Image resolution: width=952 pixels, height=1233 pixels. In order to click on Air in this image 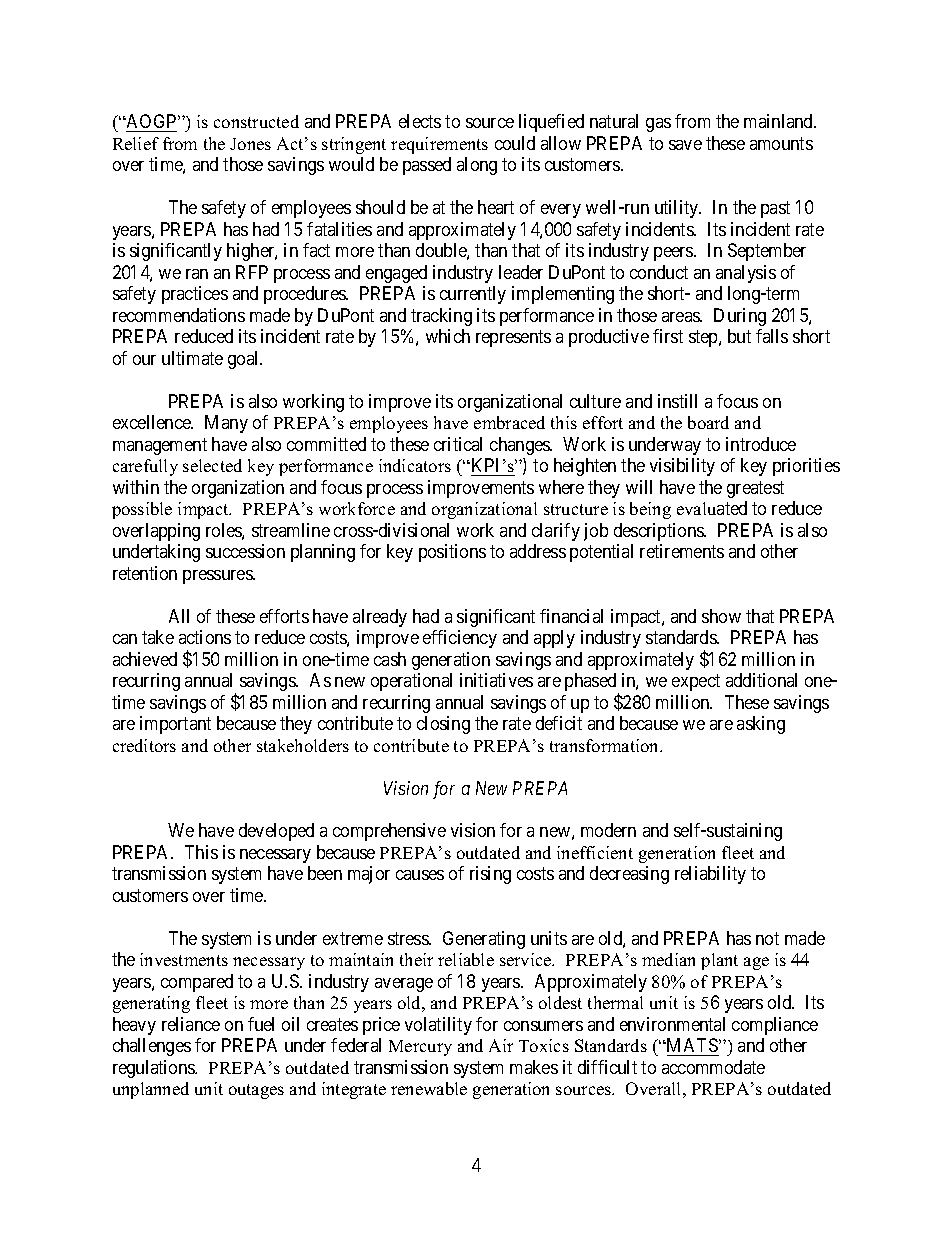, I will do `click(501, 1045)`.
